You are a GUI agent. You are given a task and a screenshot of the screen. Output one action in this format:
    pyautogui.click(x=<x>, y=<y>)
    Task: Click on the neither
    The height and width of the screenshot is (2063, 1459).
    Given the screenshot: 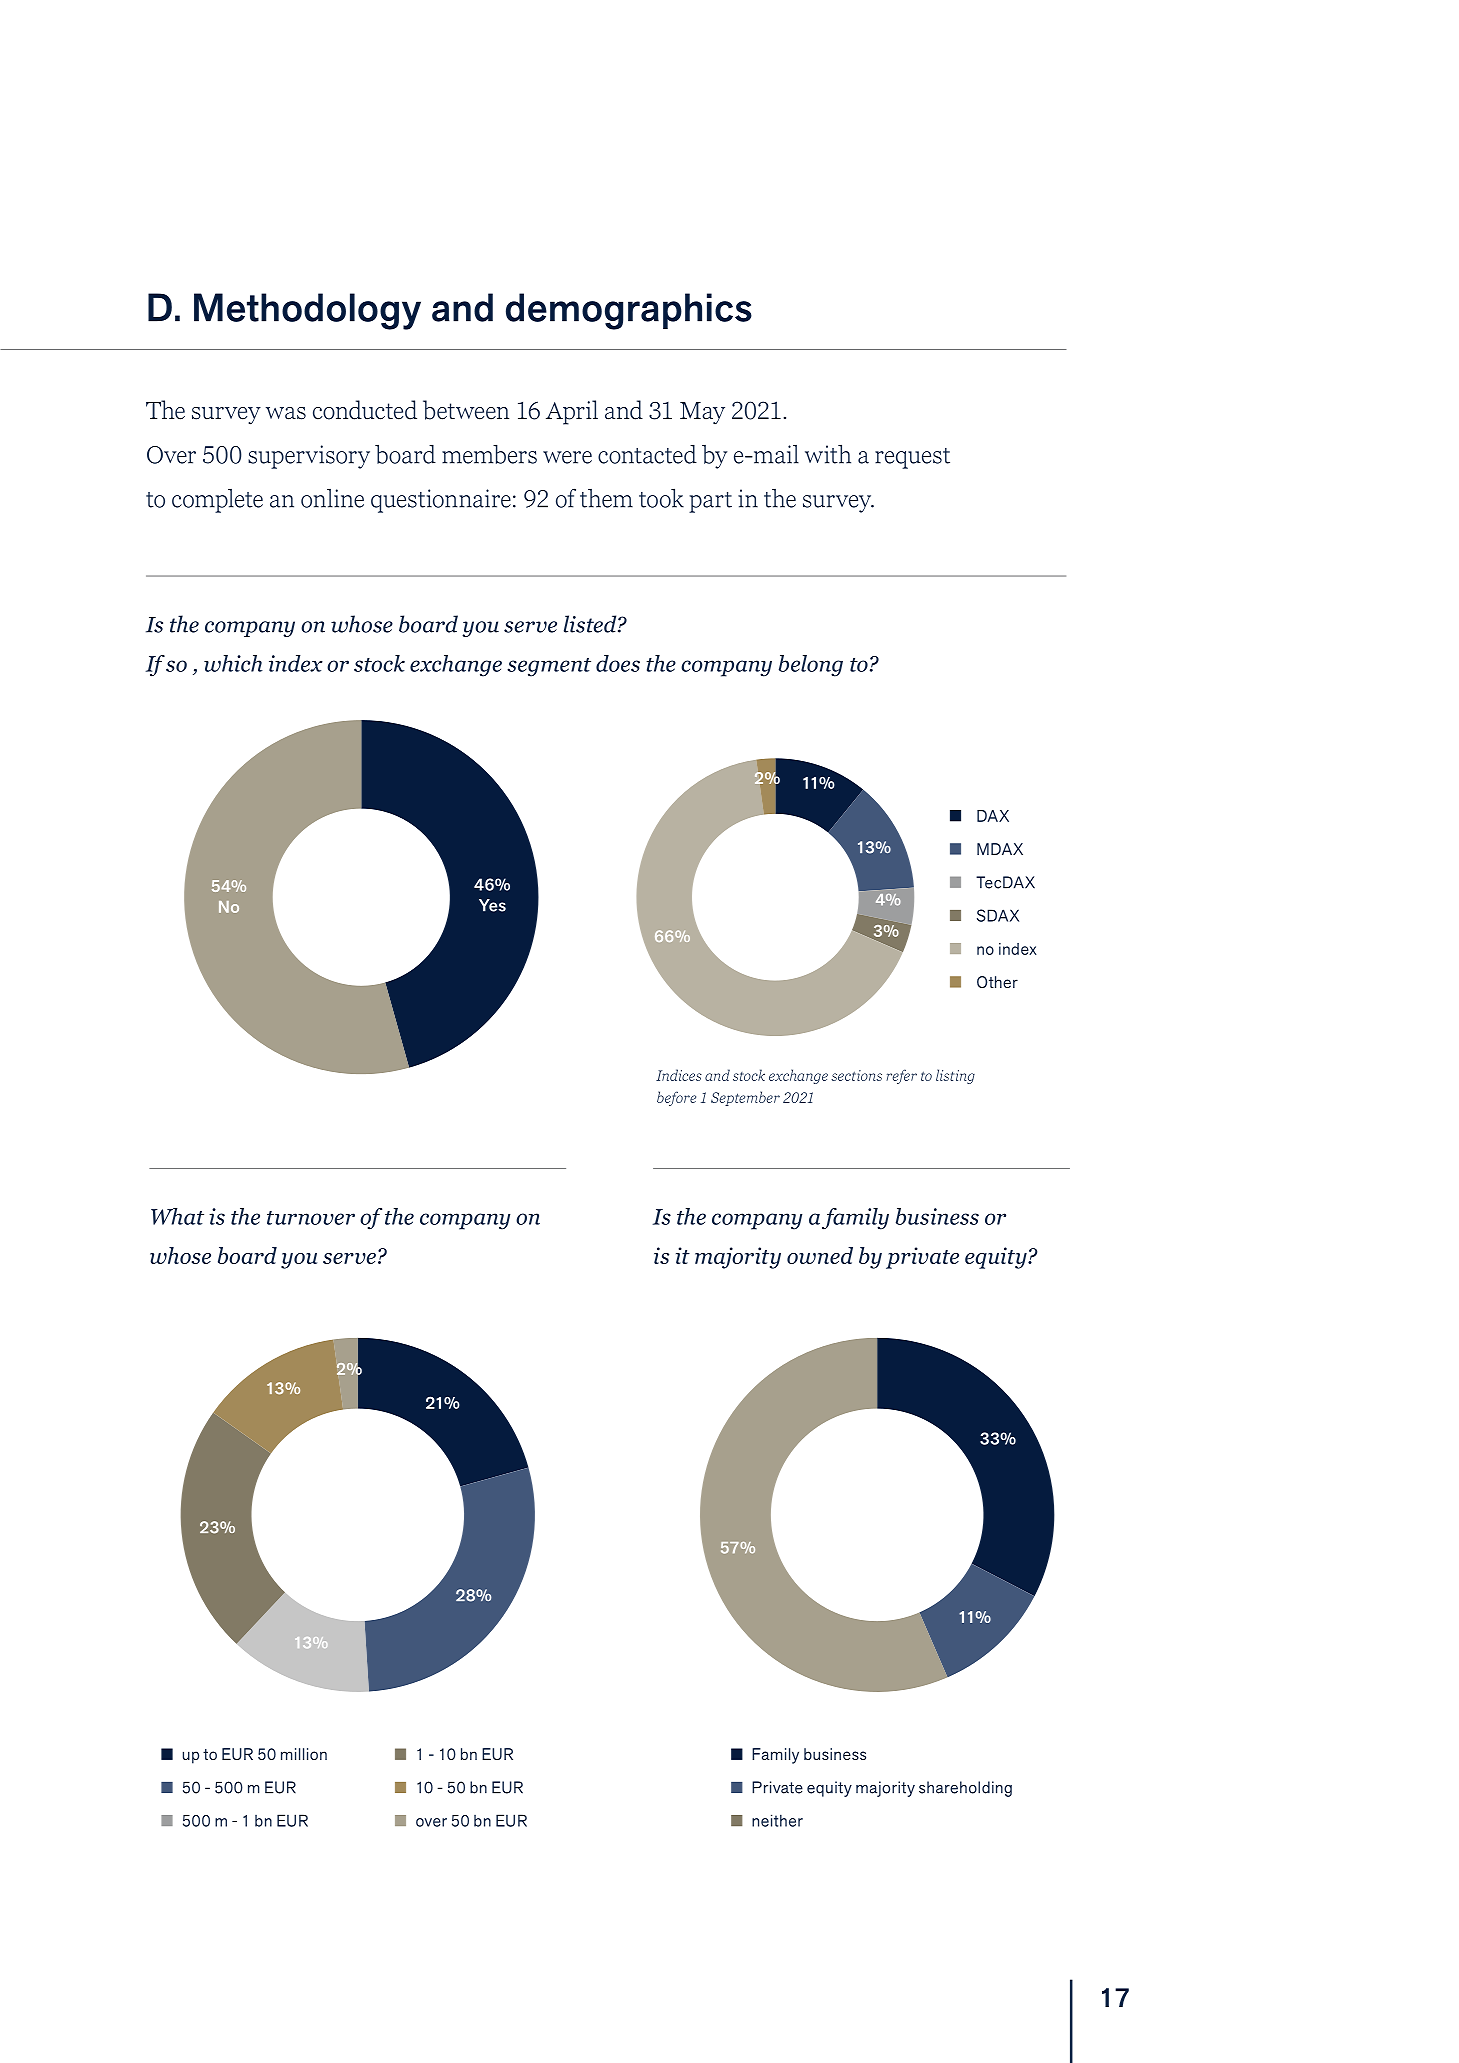 What is the action you would take?
    pyautogui.click(x=777, y=1820)
